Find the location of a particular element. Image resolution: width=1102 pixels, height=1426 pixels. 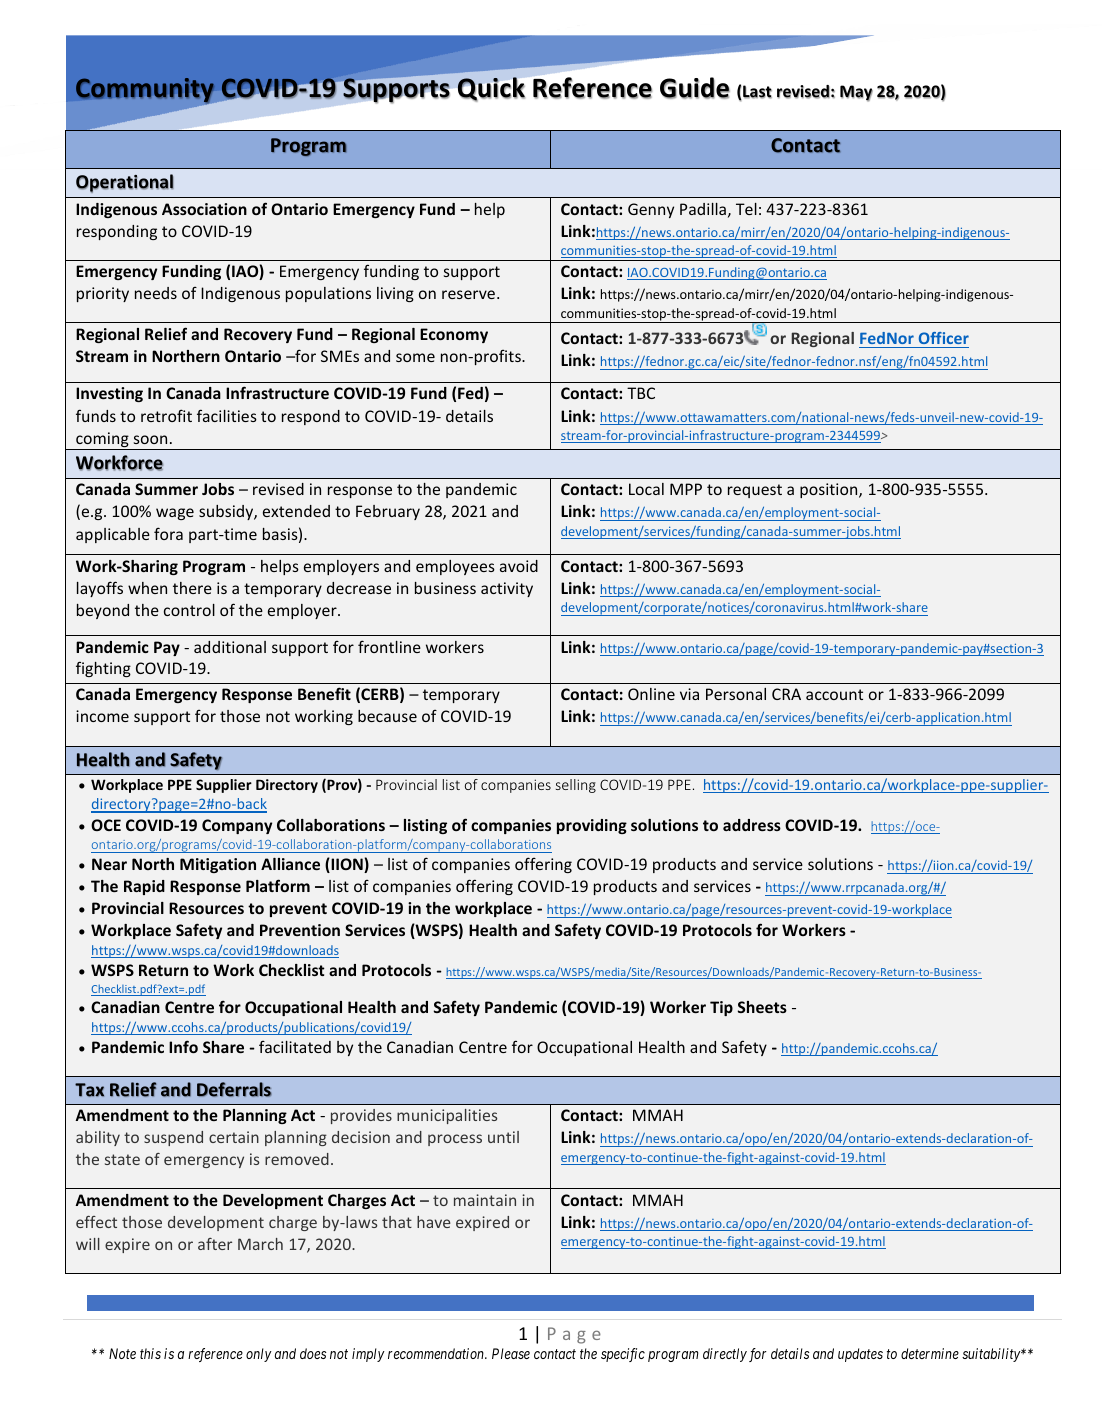

wage is located at coordinates (175, 514).
